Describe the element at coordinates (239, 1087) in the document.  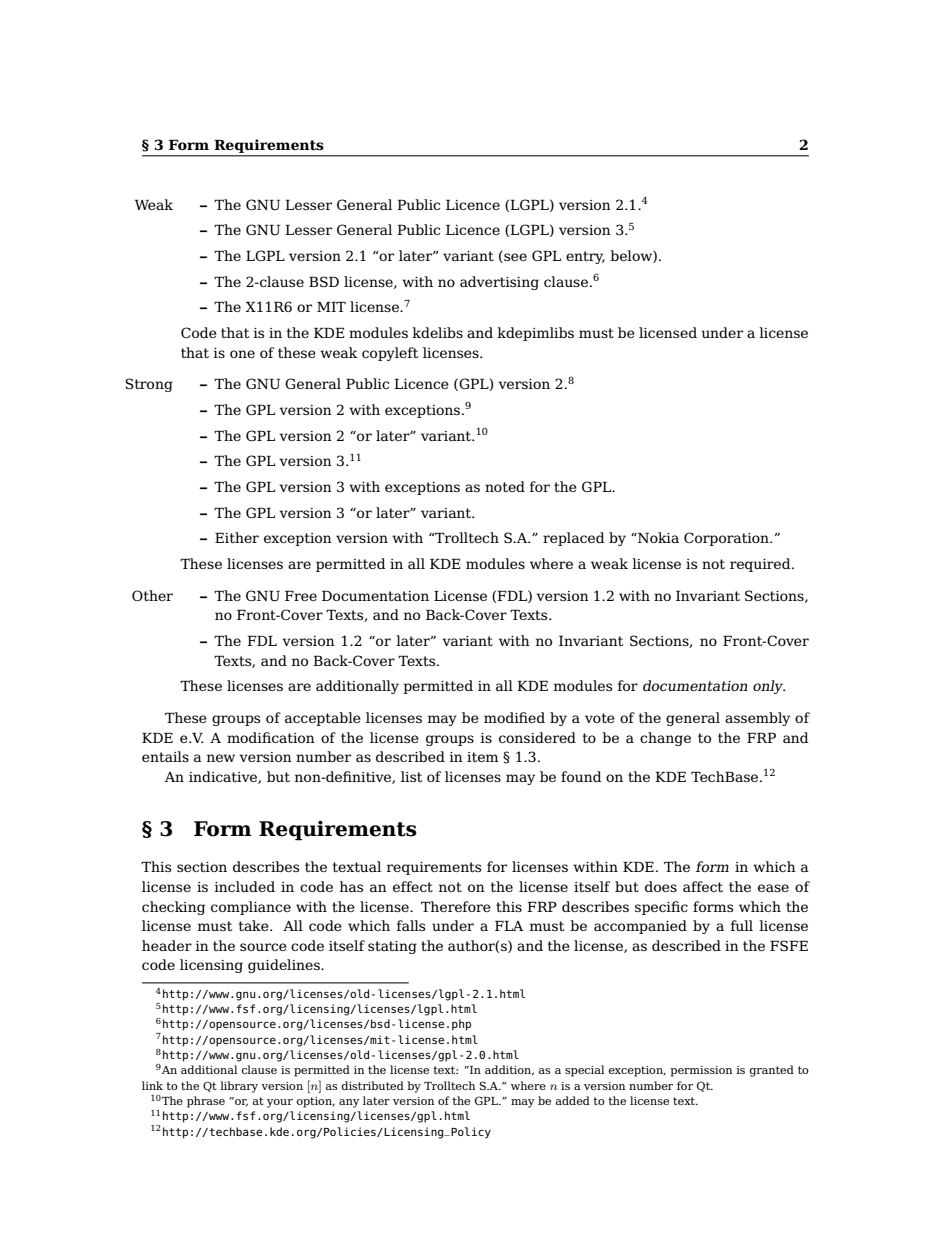
I see `library` at that location.
